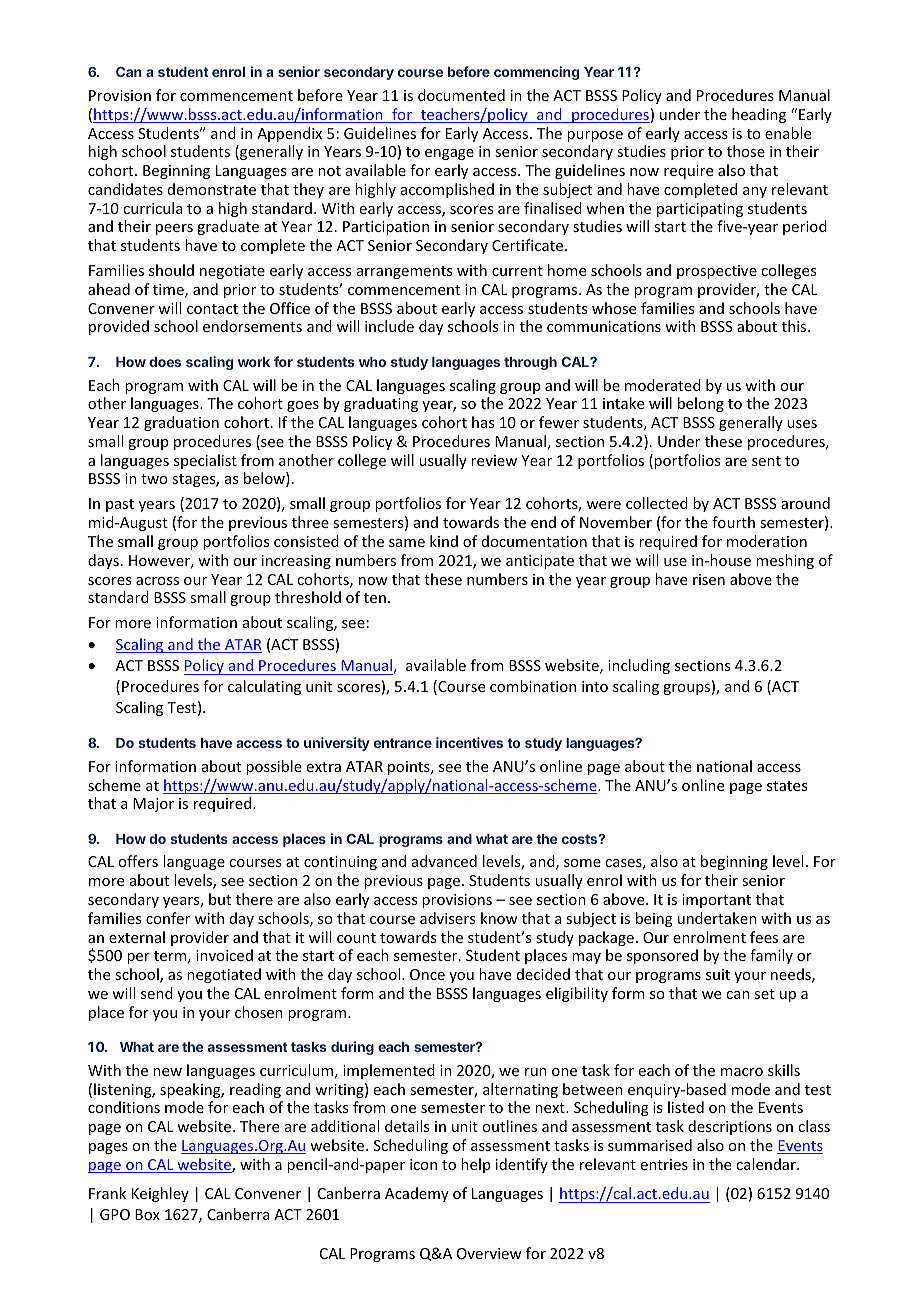 This document has height=1308, width=924. What do you see at coordinates (759, 115) in the document?
I see `heading` at bounding box center [759, 115].
